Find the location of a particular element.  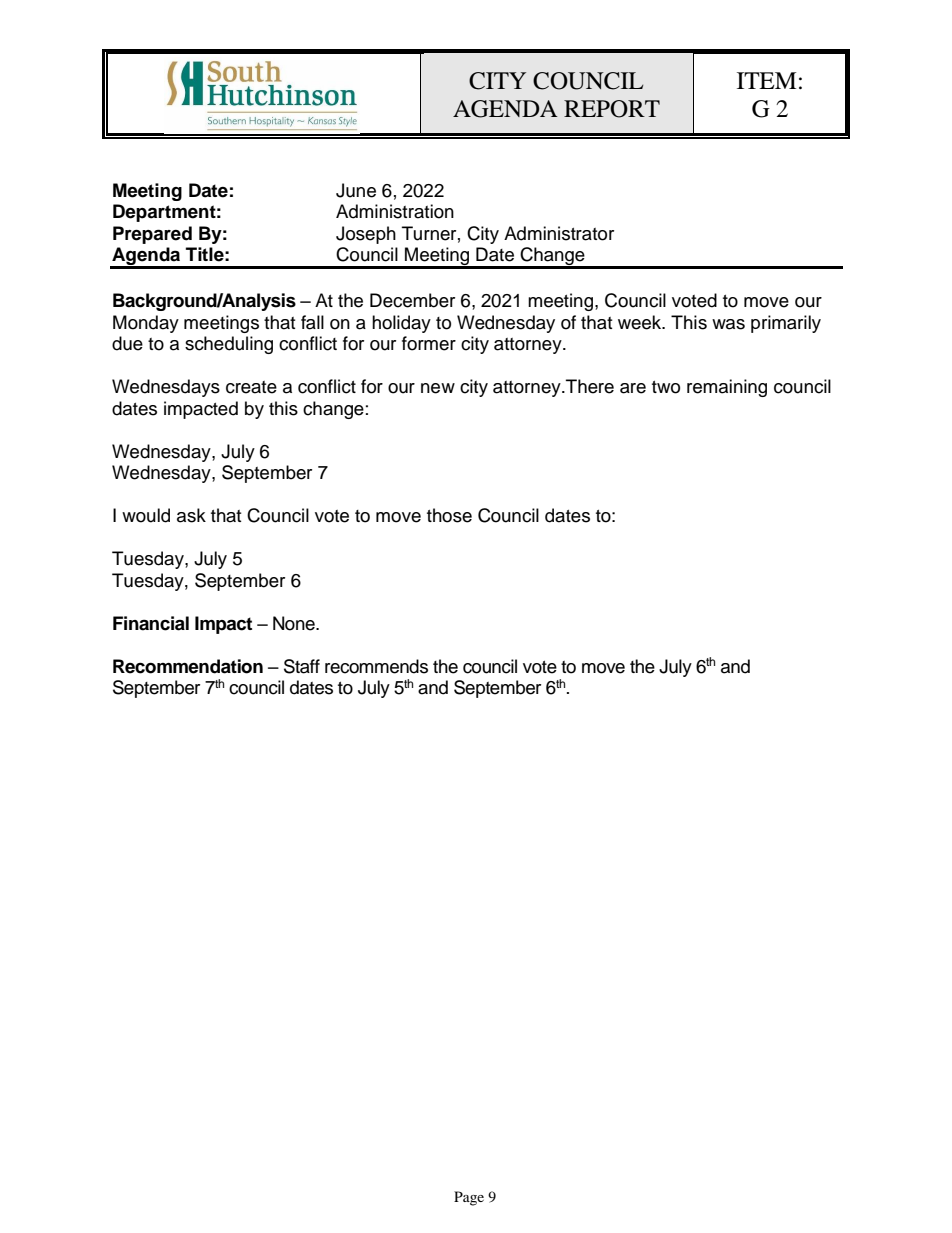

those is located at coordinates (449, 515).
